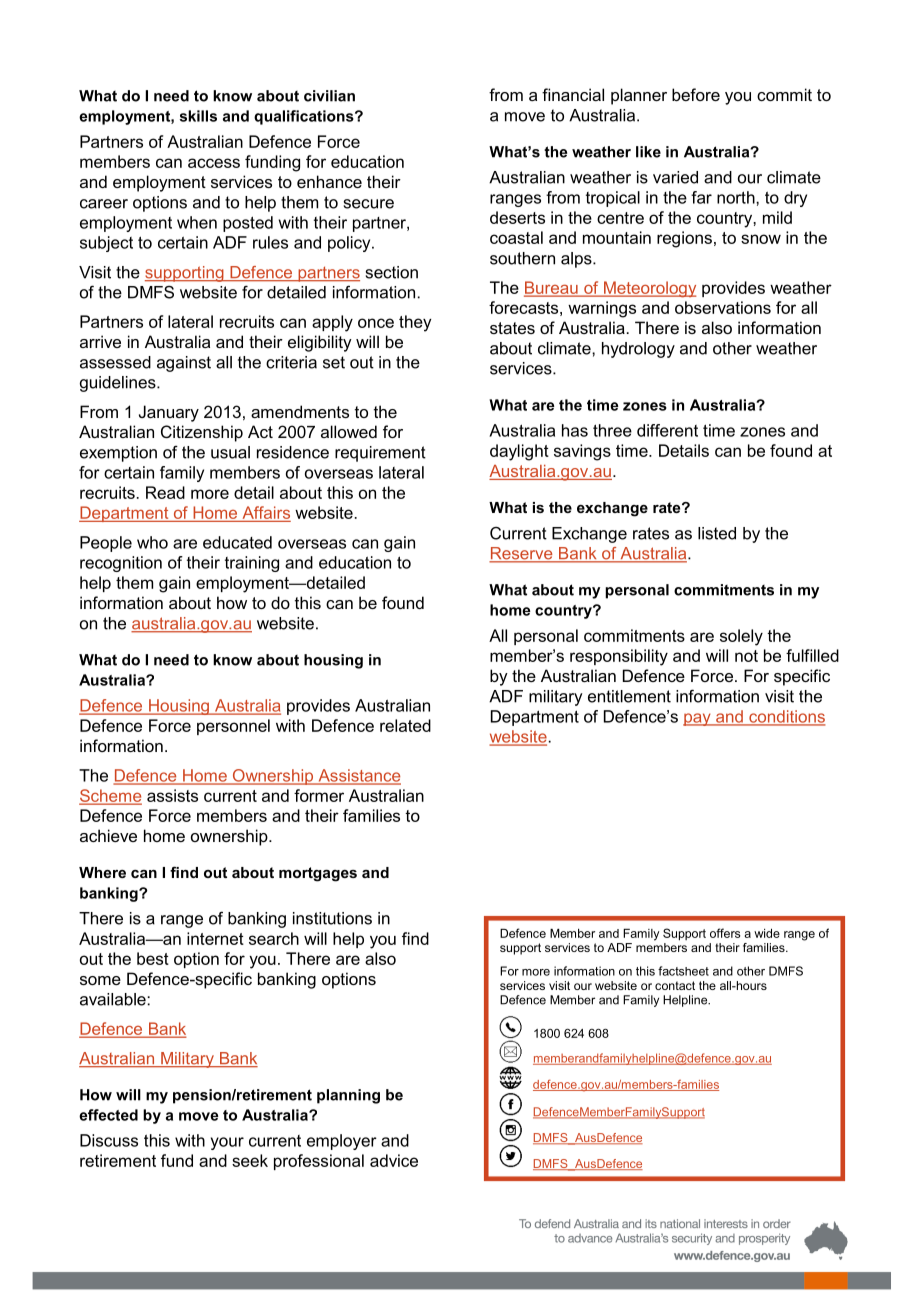 The width and height of the screenshot is (924, 1308). Describe the element at coordinates (667, 430) in the screenshot. I see `different` at that location.
